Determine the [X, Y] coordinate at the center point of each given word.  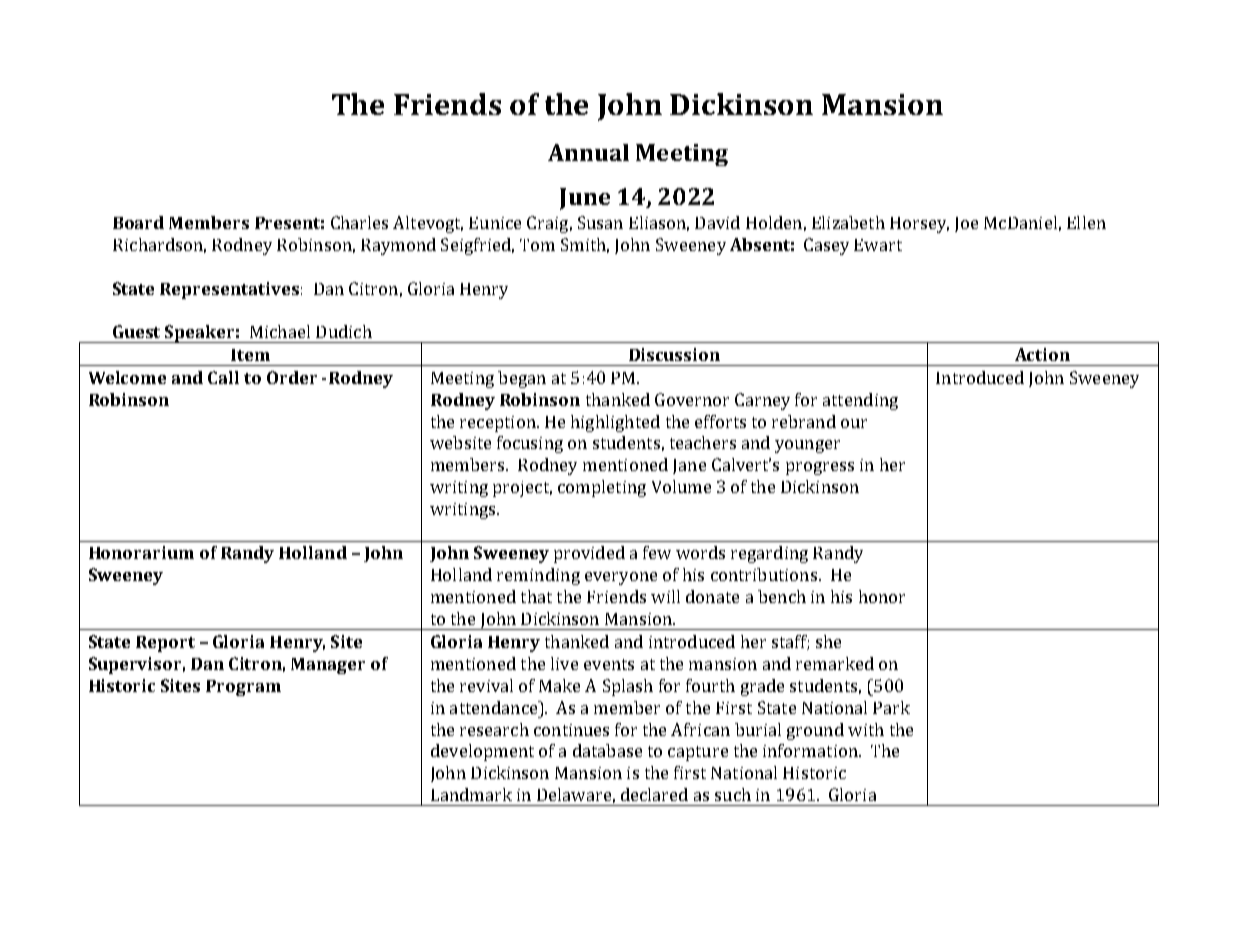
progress [820, 468]
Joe [966, 224]
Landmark [471, 794]
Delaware [574, 794]
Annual [588, 152]
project [522, 489]
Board [138, 222]
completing [602, 488]
